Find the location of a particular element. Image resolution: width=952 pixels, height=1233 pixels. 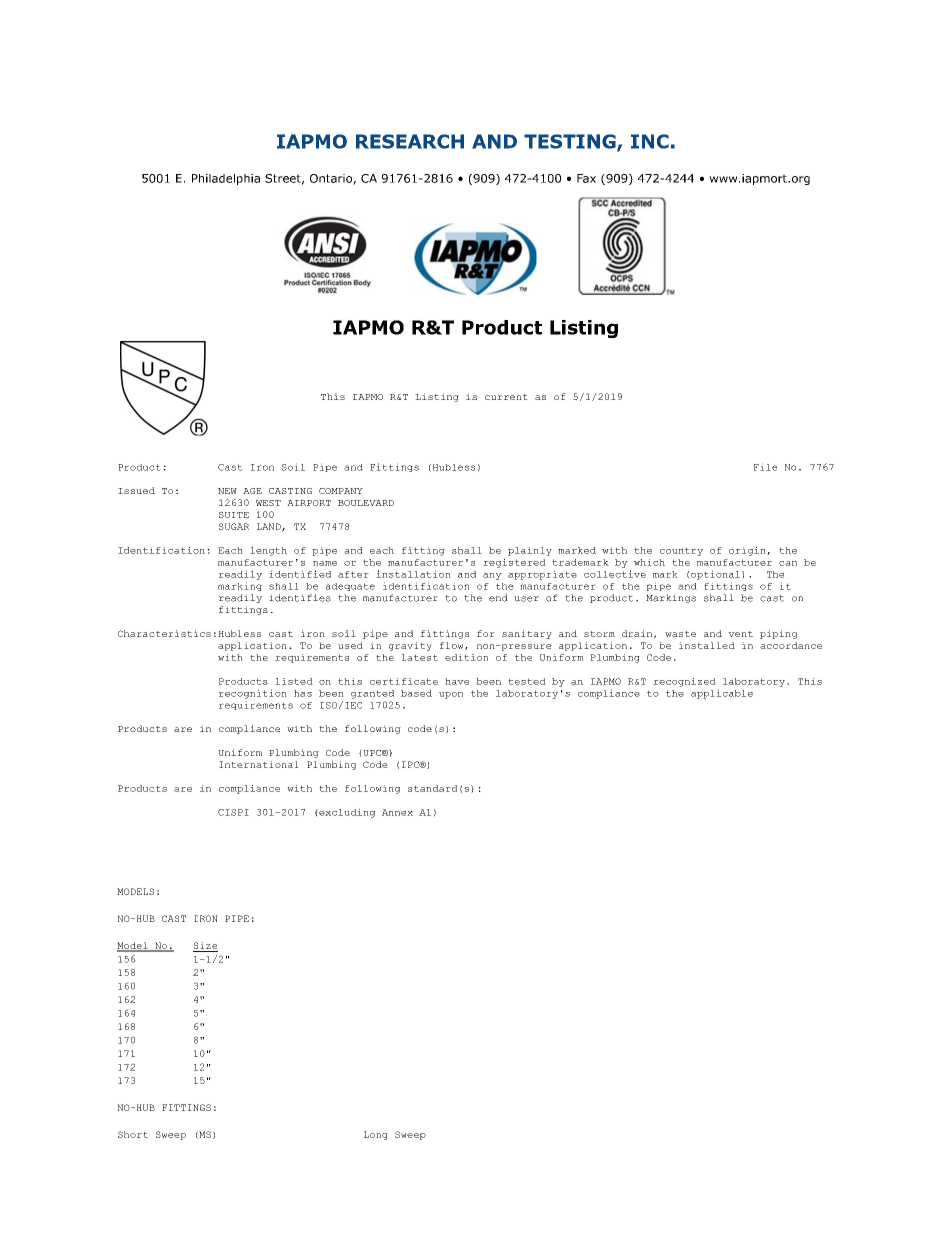

Size is located at coordinates (205, 945).
